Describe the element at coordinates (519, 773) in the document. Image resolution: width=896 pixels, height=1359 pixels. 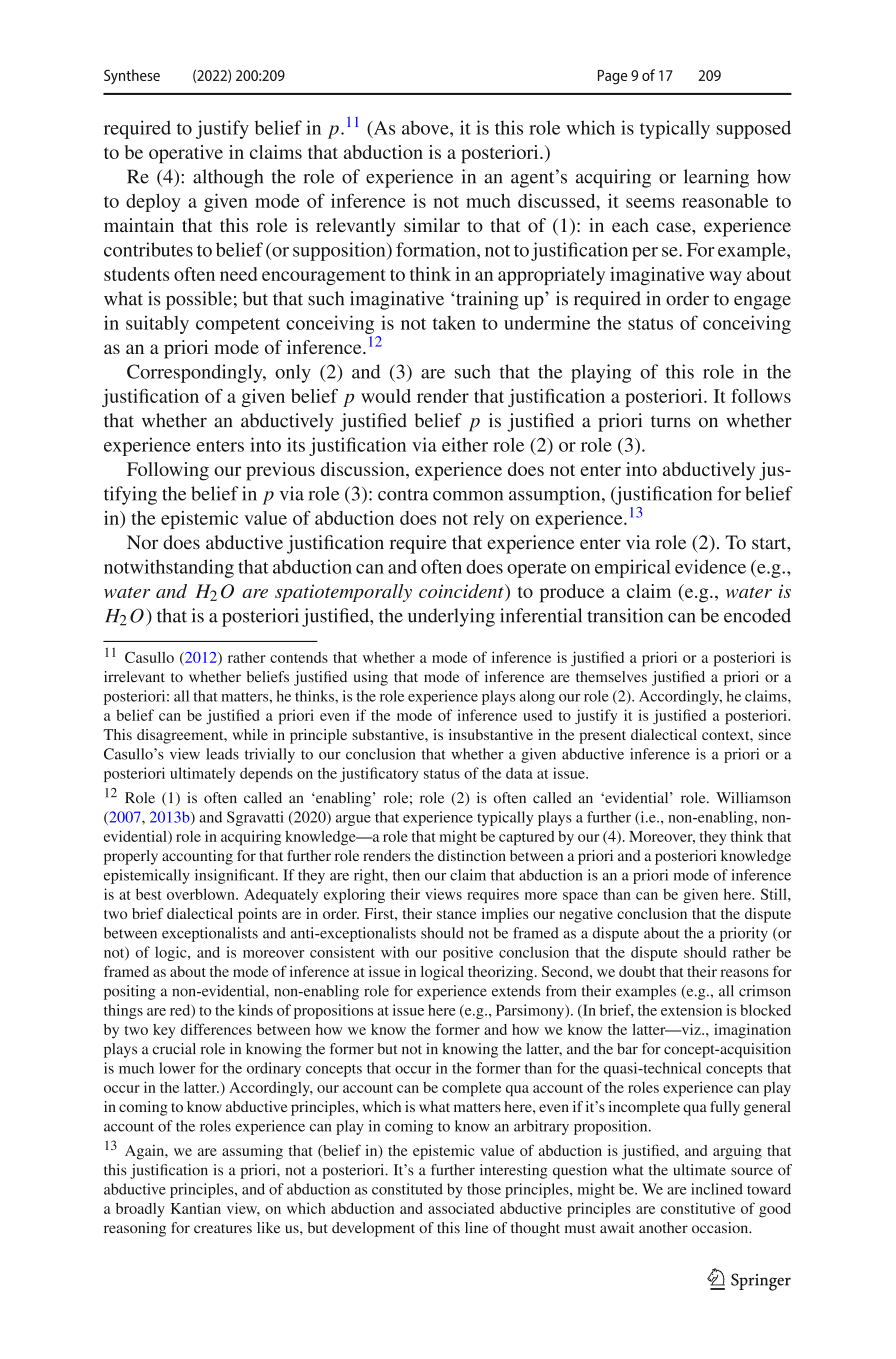
I see `data` at that location.
